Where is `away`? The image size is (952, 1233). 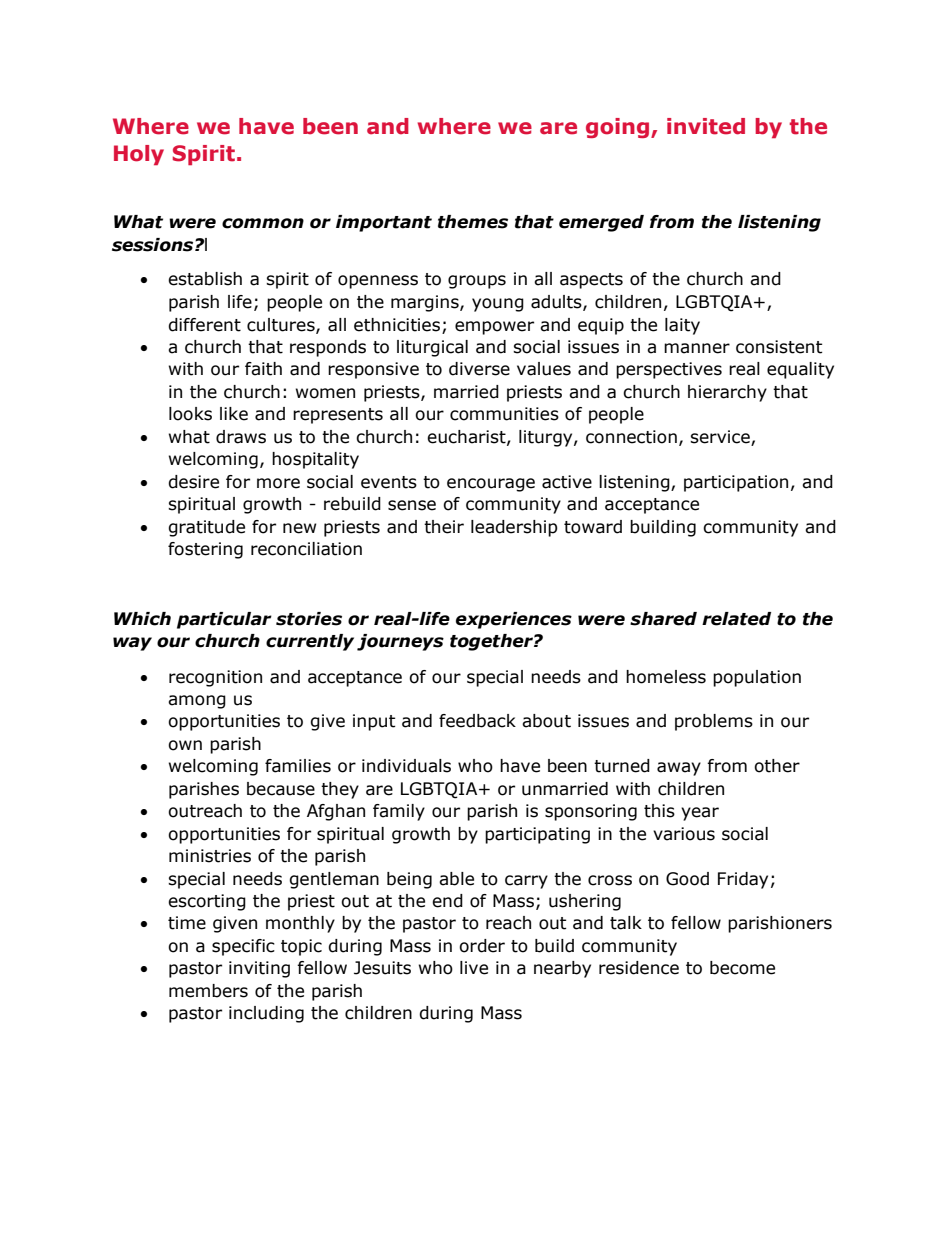
away is located at coordinates (679, 769).
